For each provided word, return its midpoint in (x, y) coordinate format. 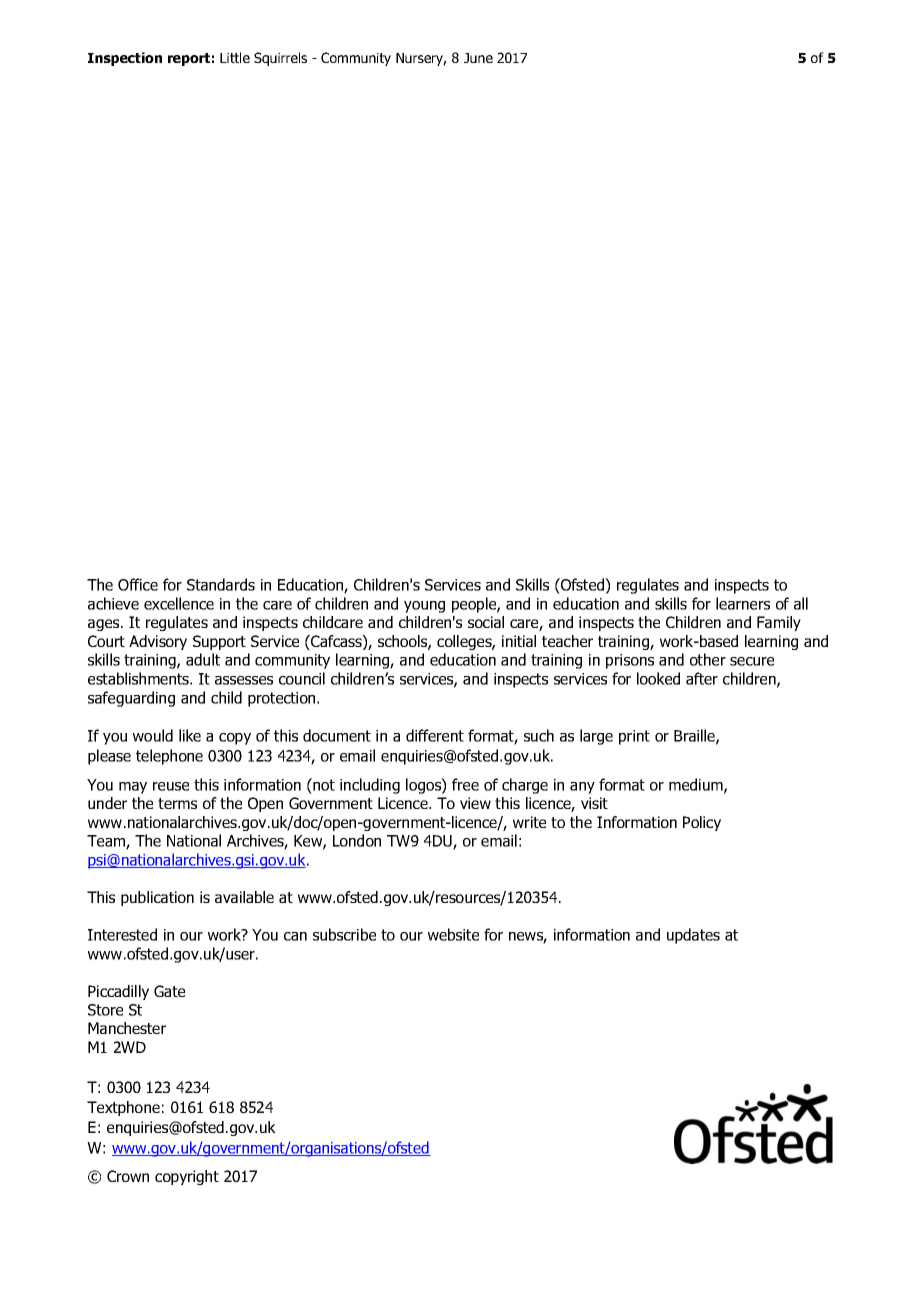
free (465, 784)
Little (235, 57)
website (453, 934)
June (478, 58)
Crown (128, 1176)
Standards (221, 584)
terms (177, 803)
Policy (702, 823)
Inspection (125, 59)
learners (743, 603)
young (424, 607)
